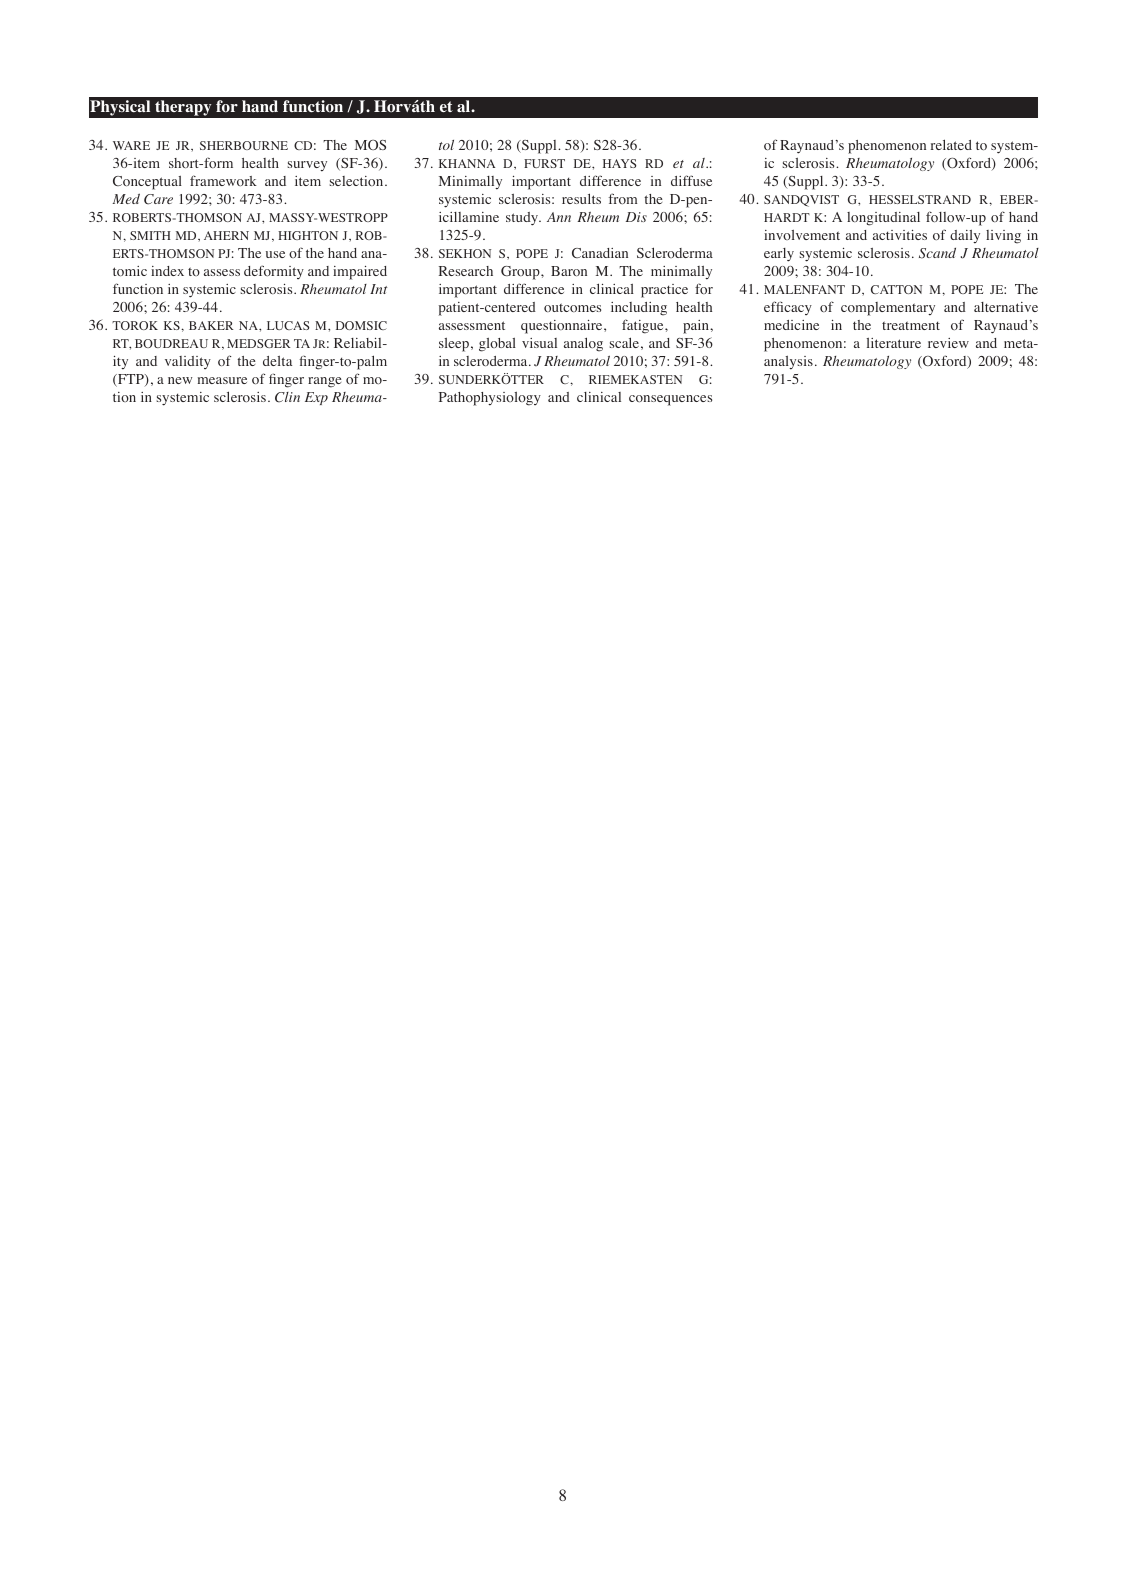 The width and height of the image is (1127, 1594). What do you see at coordinates (900, 235) in the image?
I see `activities` at bounding box center [900, 235].
